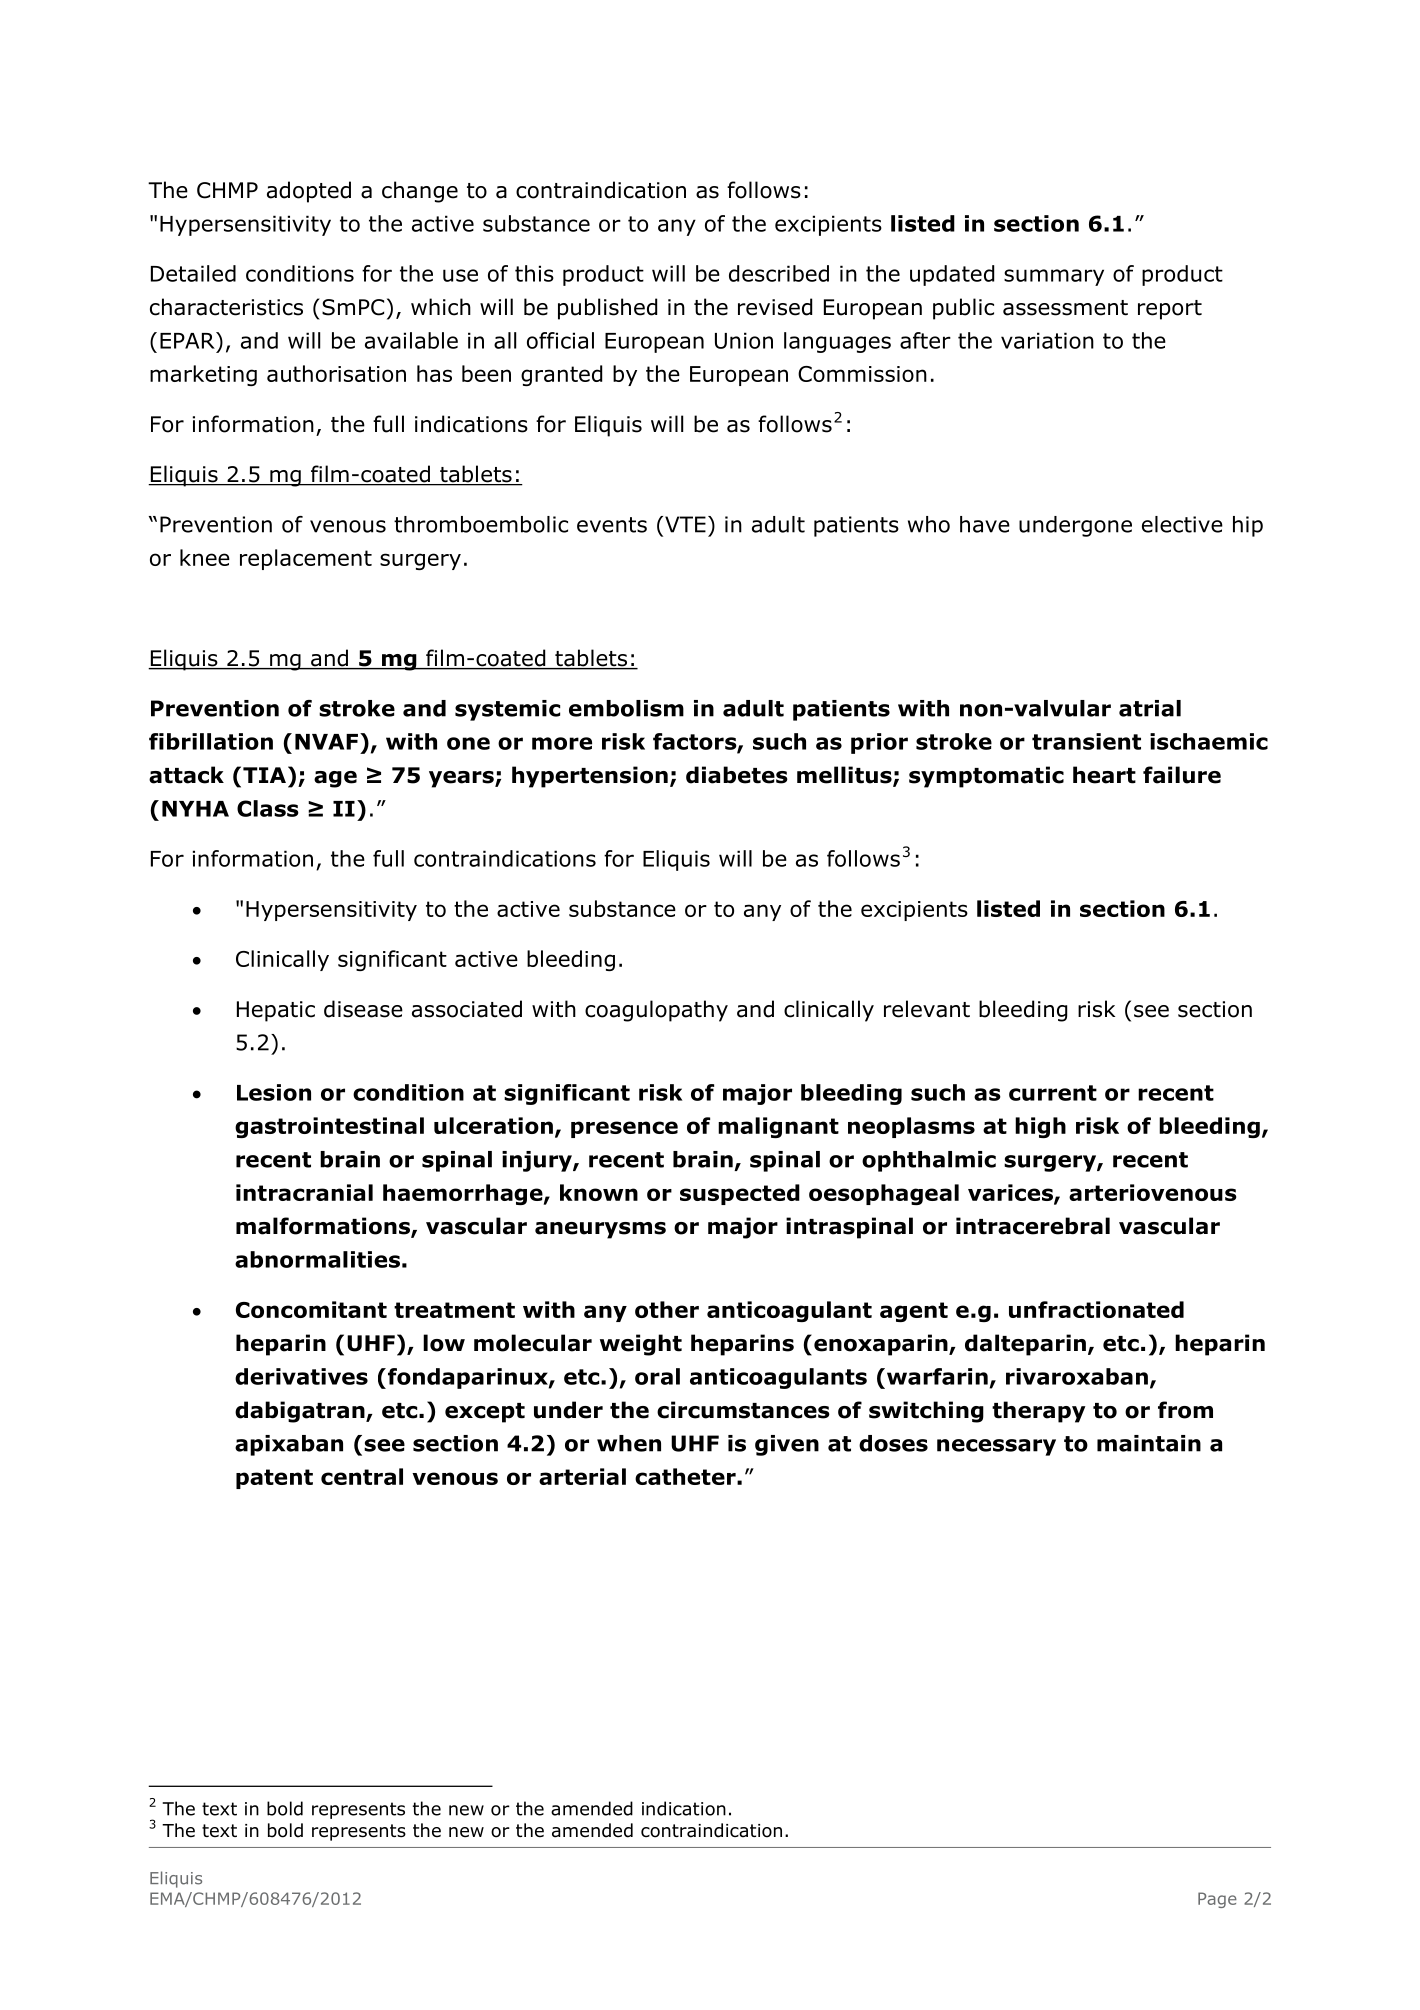 The height and width of the image is (2010, 1420). Describe the element at coordinates (626, 708) in the image. I see `embolism` at that location.
